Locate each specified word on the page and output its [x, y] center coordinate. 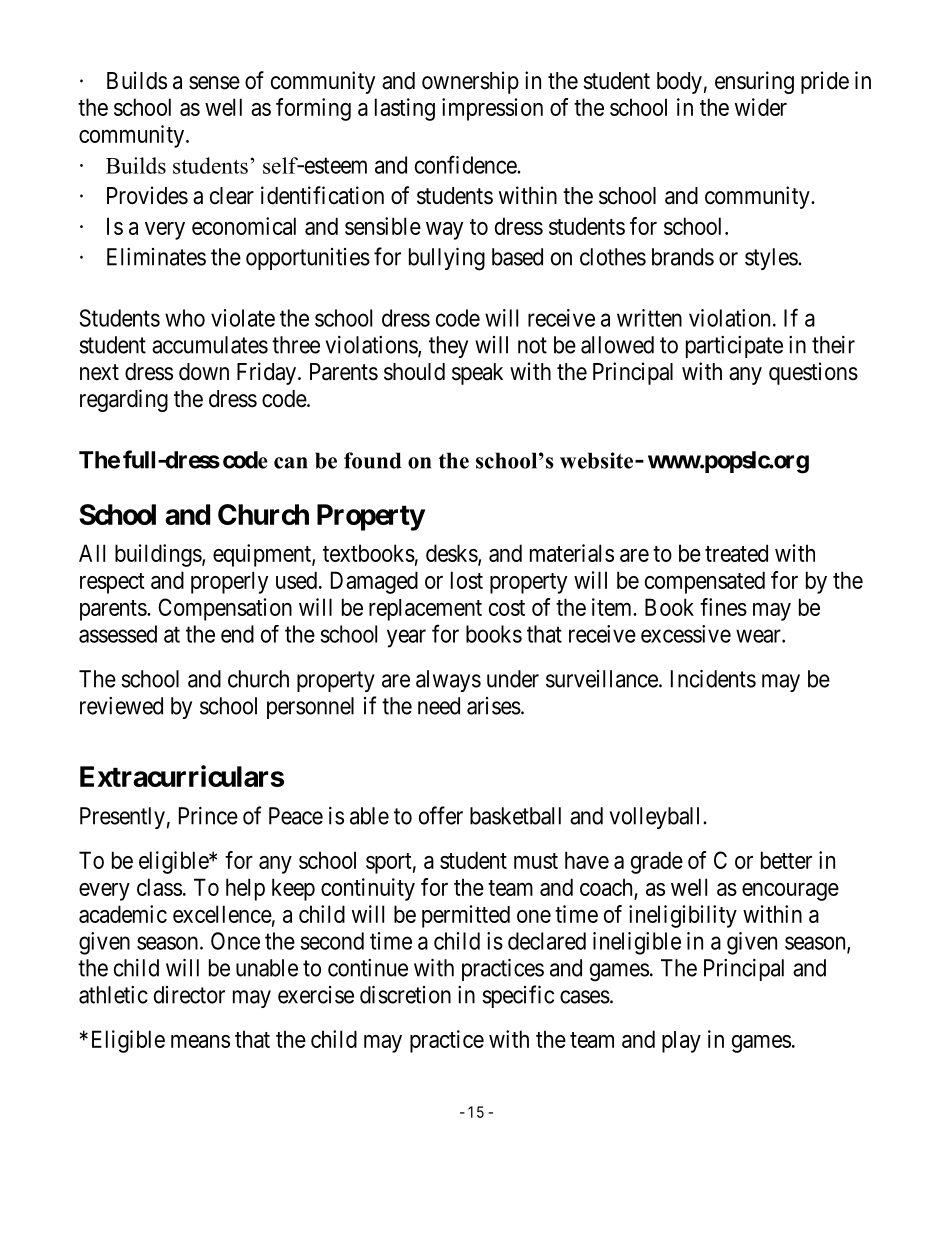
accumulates [210, 345]
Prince [208, 816]
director [189, 995]
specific [518, 996]
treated [736, 553]
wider [761, 107]
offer [441, 815]
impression [492, 109]
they [448, 347]
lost [467, 580]
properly [229, 582]
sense [214, 83]
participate [734, 347]
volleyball [657, 818]
